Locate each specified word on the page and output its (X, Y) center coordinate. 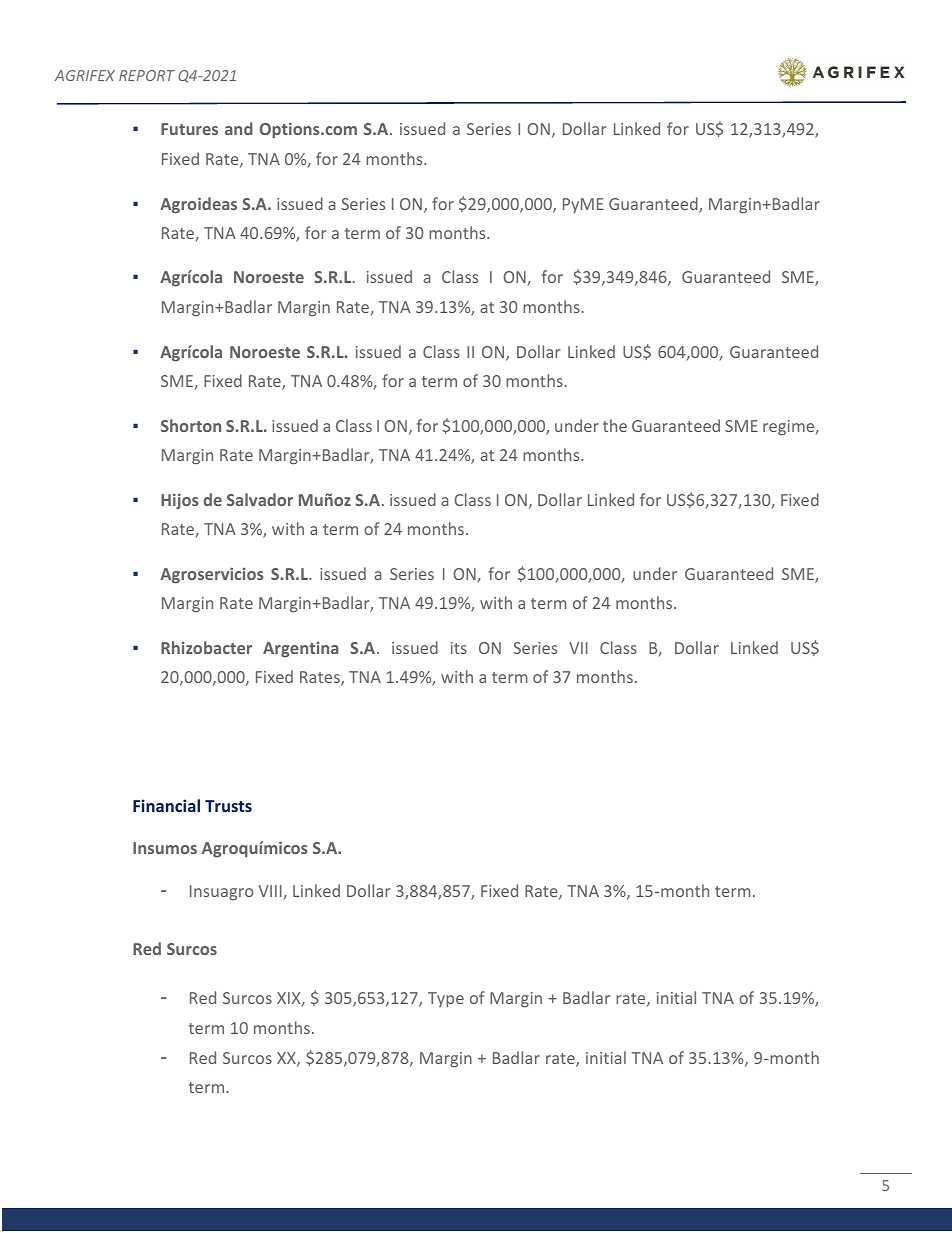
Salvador (260, 499)
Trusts (228, 806)
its (459, 648)
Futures (189, 129)
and (239, 128)
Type (446, 999)
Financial (166, 805)
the (615, 425)
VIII (271, 892)
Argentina (301, 649)
